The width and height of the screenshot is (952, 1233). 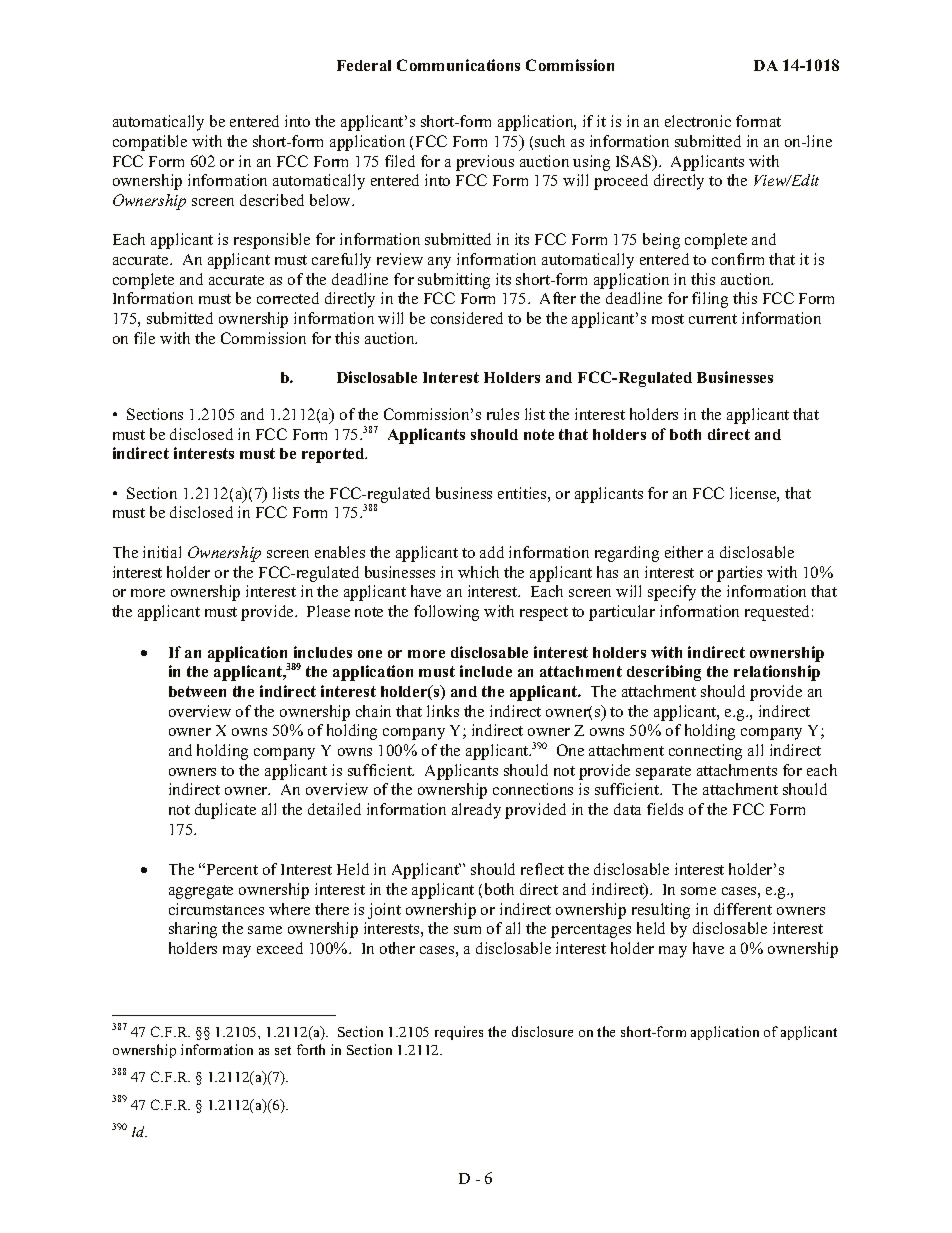 I want to click on rules, so click(x=503, y=414).
